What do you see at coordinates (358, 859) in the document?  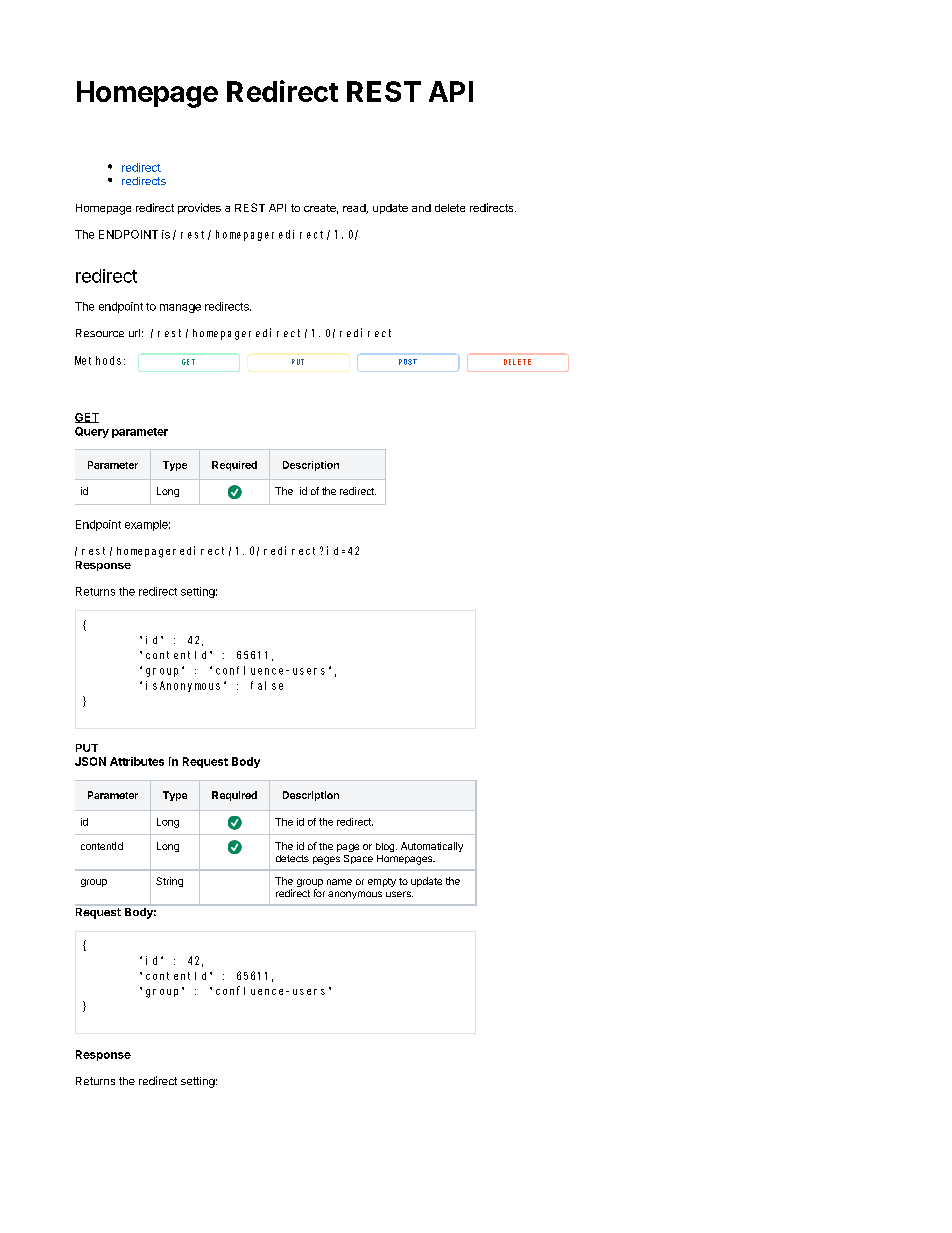 I see `Space` at bounding box center [358, 859].
